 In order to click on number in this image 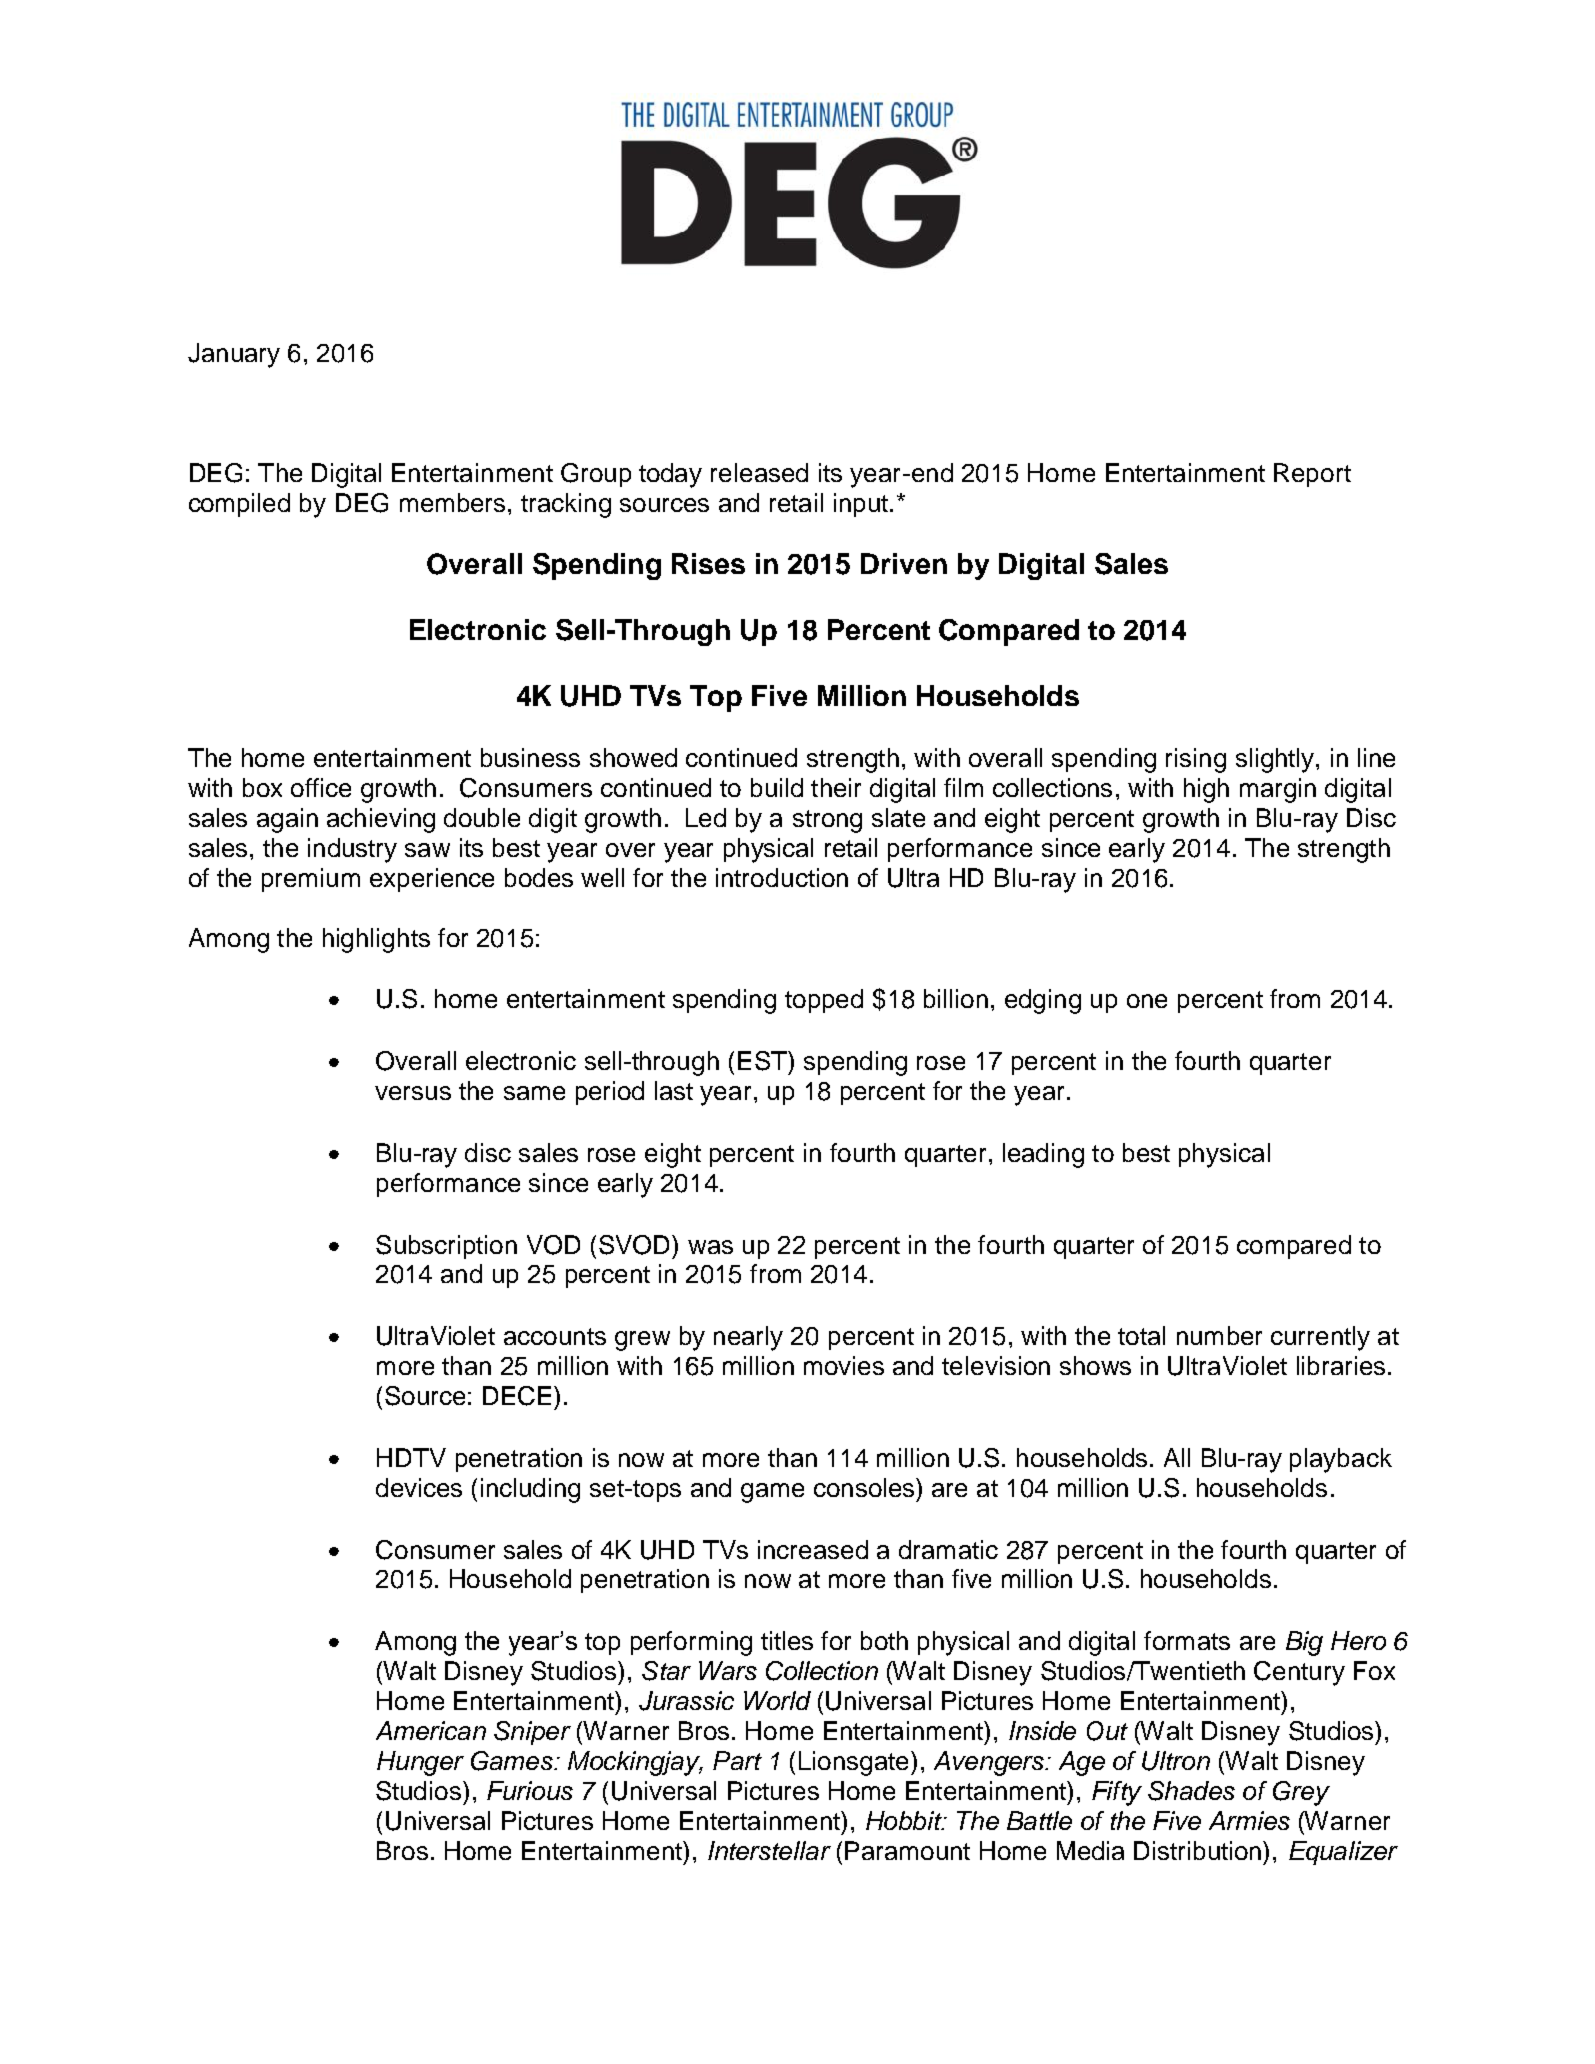, I will do `click(1219, 1335)`.
